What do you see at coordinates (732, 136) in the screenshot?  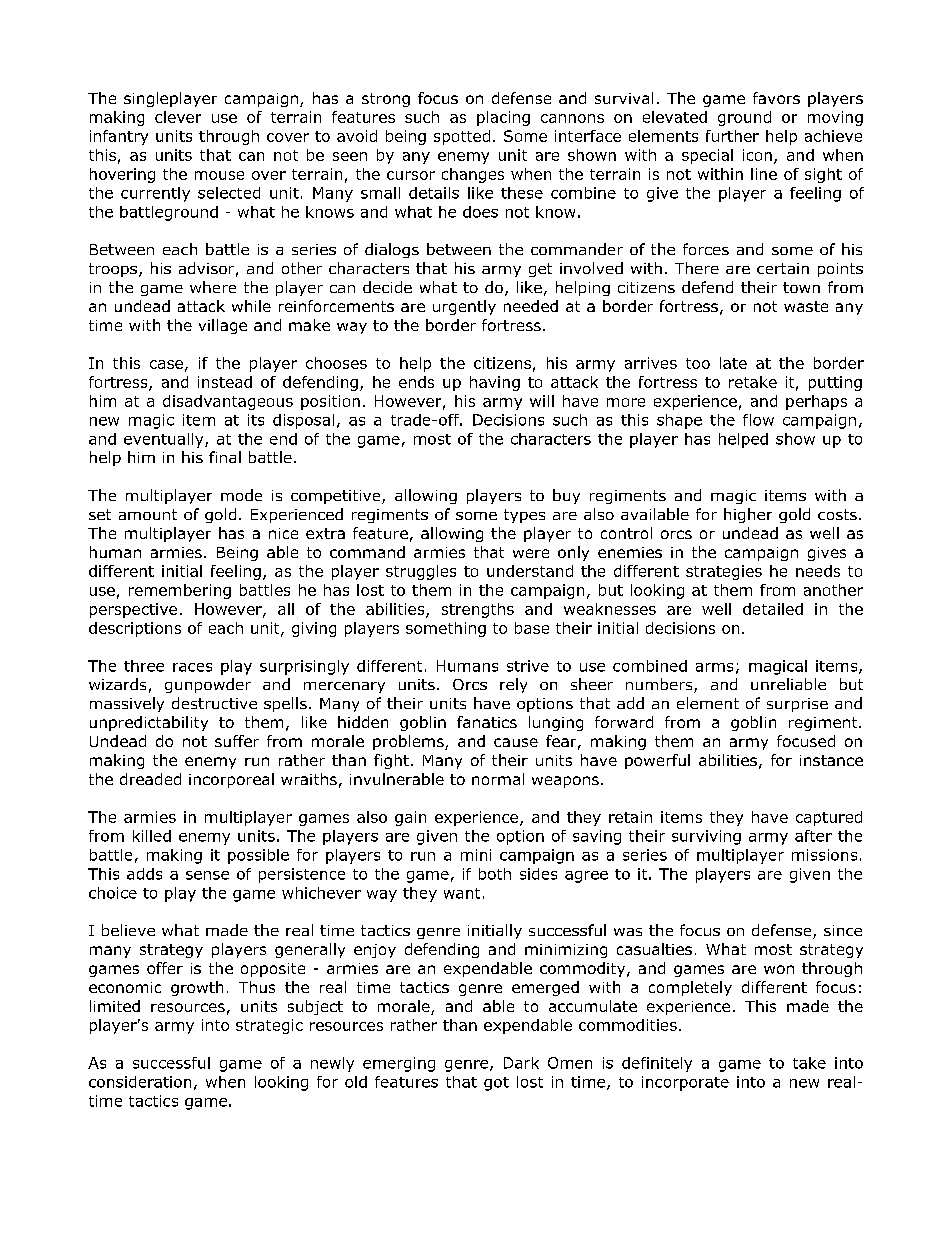 I see `further` at bounding box center [732, 136].
